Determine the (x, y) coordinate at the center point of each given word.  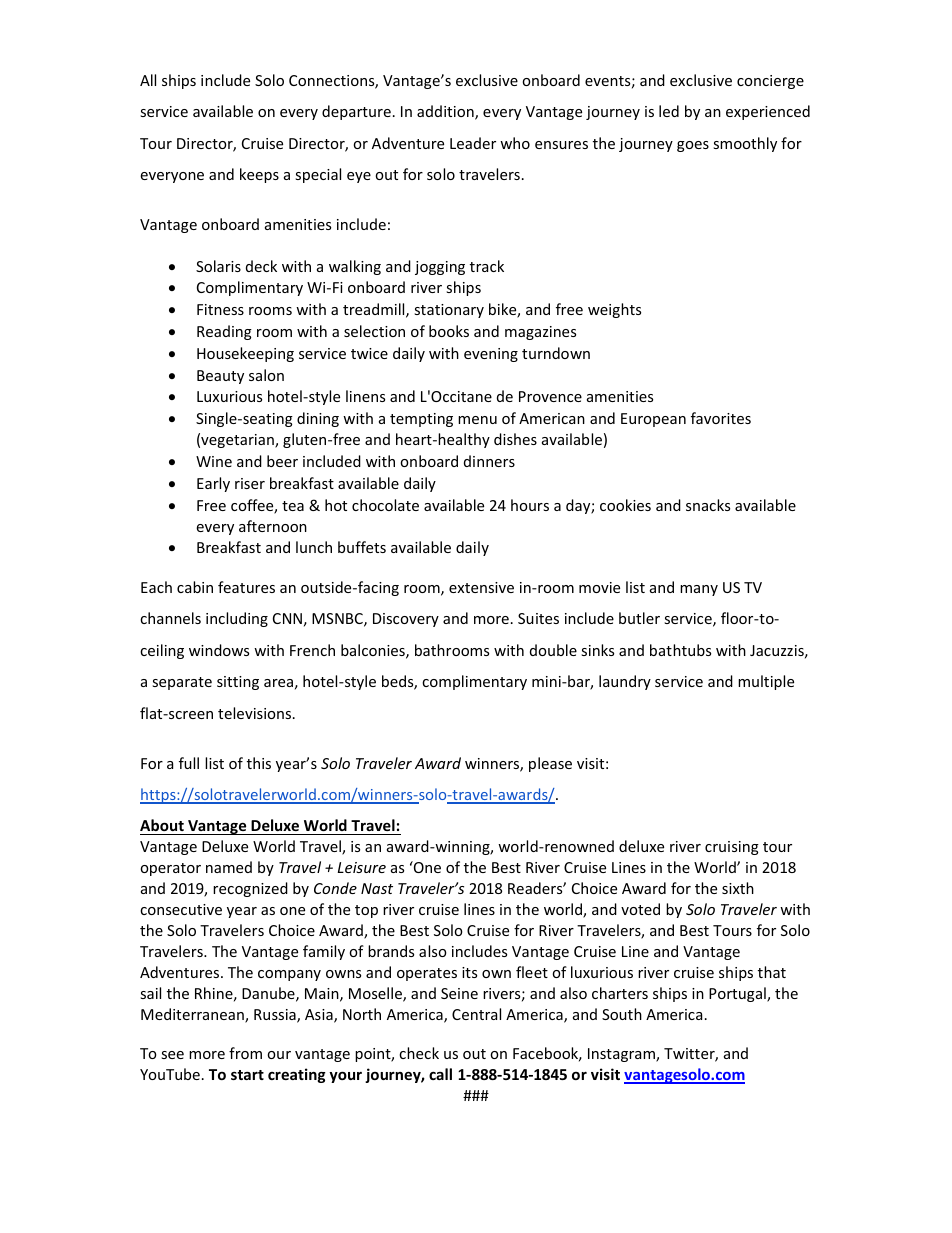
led (669, 111)
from (245, 1053)
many (699, 590)
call (440, 1074)
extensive (481, 587)
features (246, 587)
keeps (259, 175)
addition (446, 112)
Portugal (738, 994)
